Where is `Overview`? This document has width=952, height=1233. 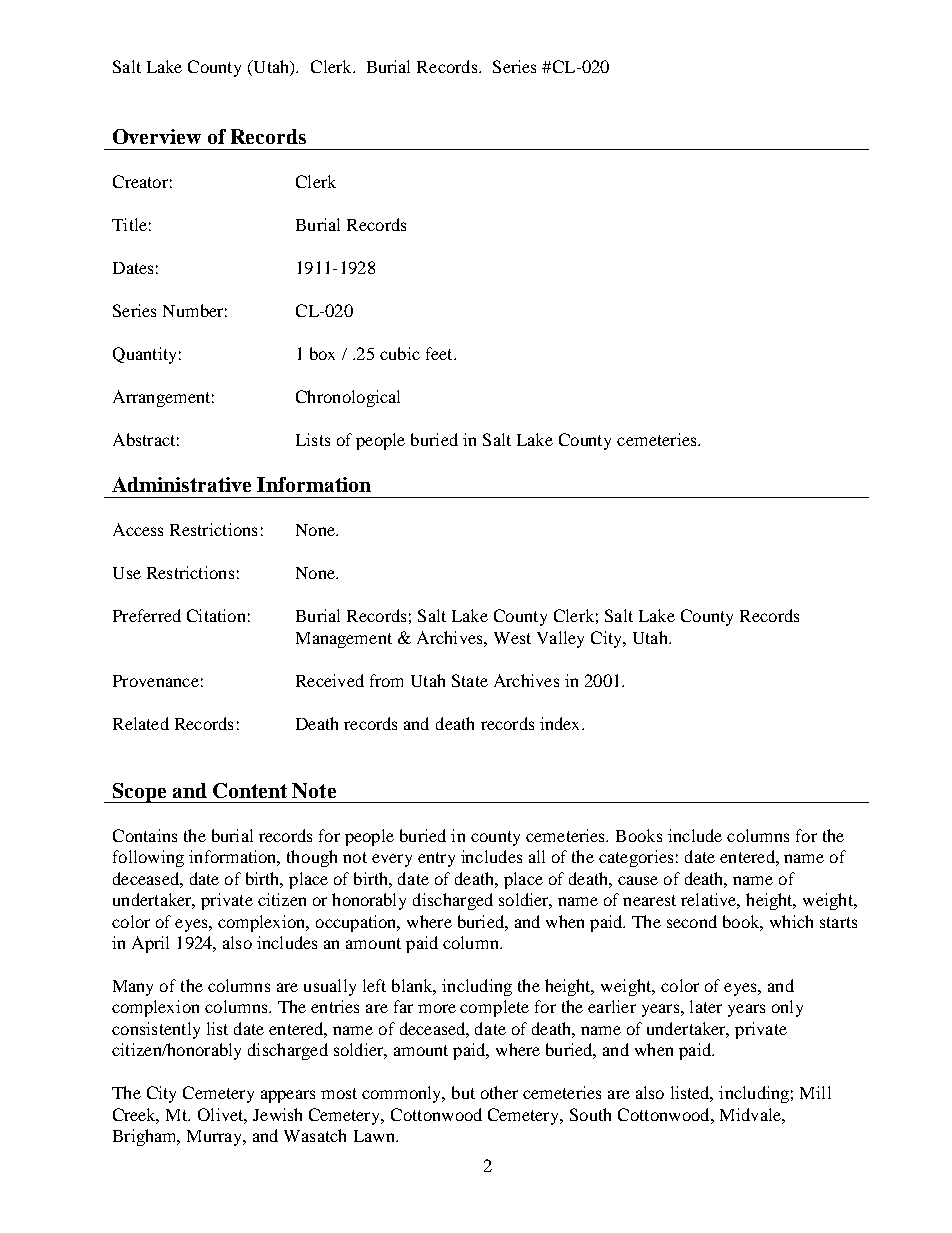 Overview is located at coordinates (157, 136).
